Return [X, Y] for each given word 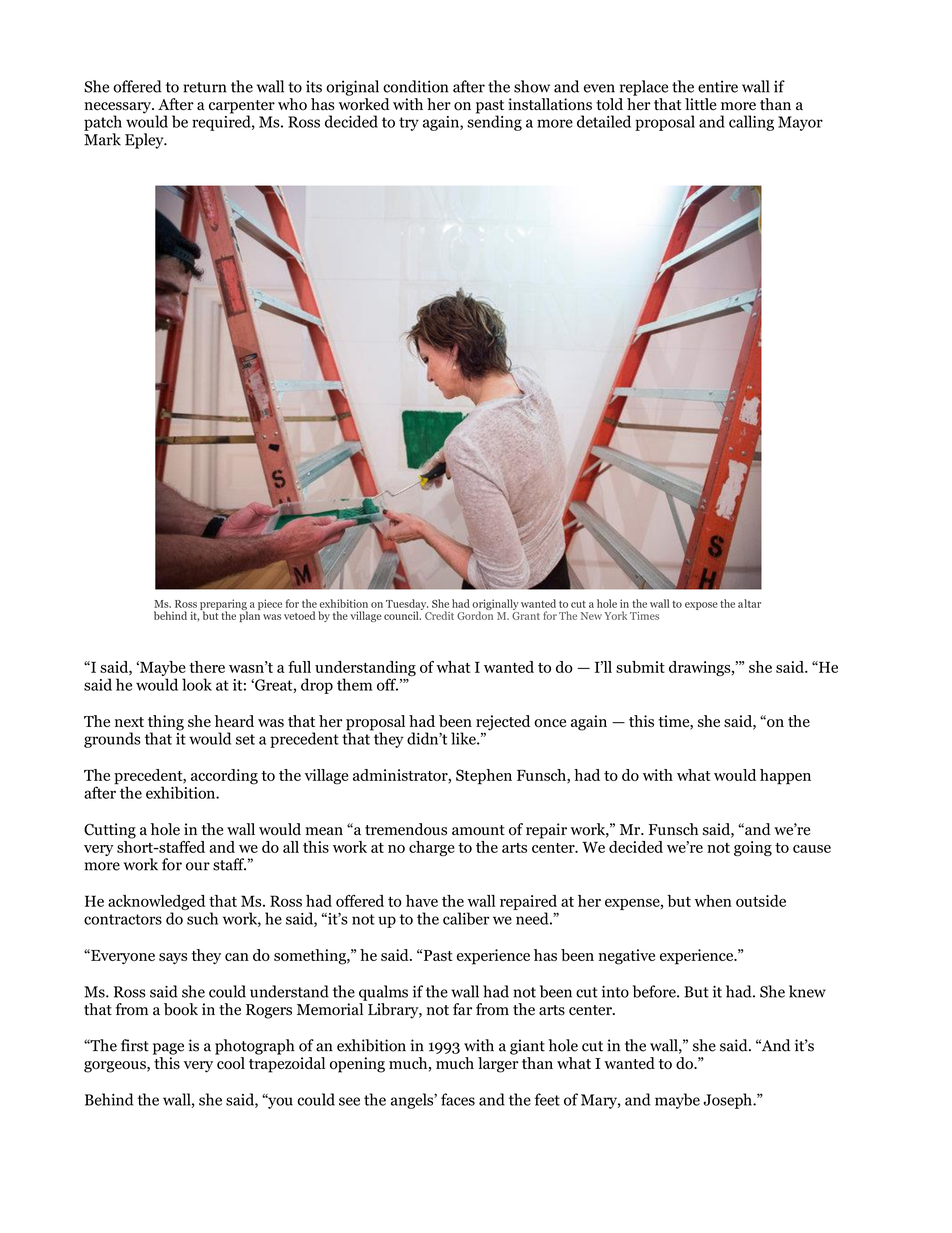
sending [494, 122]
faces [458, 1099]
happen [785, 777]
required [222, 122]
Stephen [484, 777]
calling [751, 123]
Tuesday [407, 605]
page [168, 1049]
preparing [223, 605]
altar [749, 603]
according [224, 777]
